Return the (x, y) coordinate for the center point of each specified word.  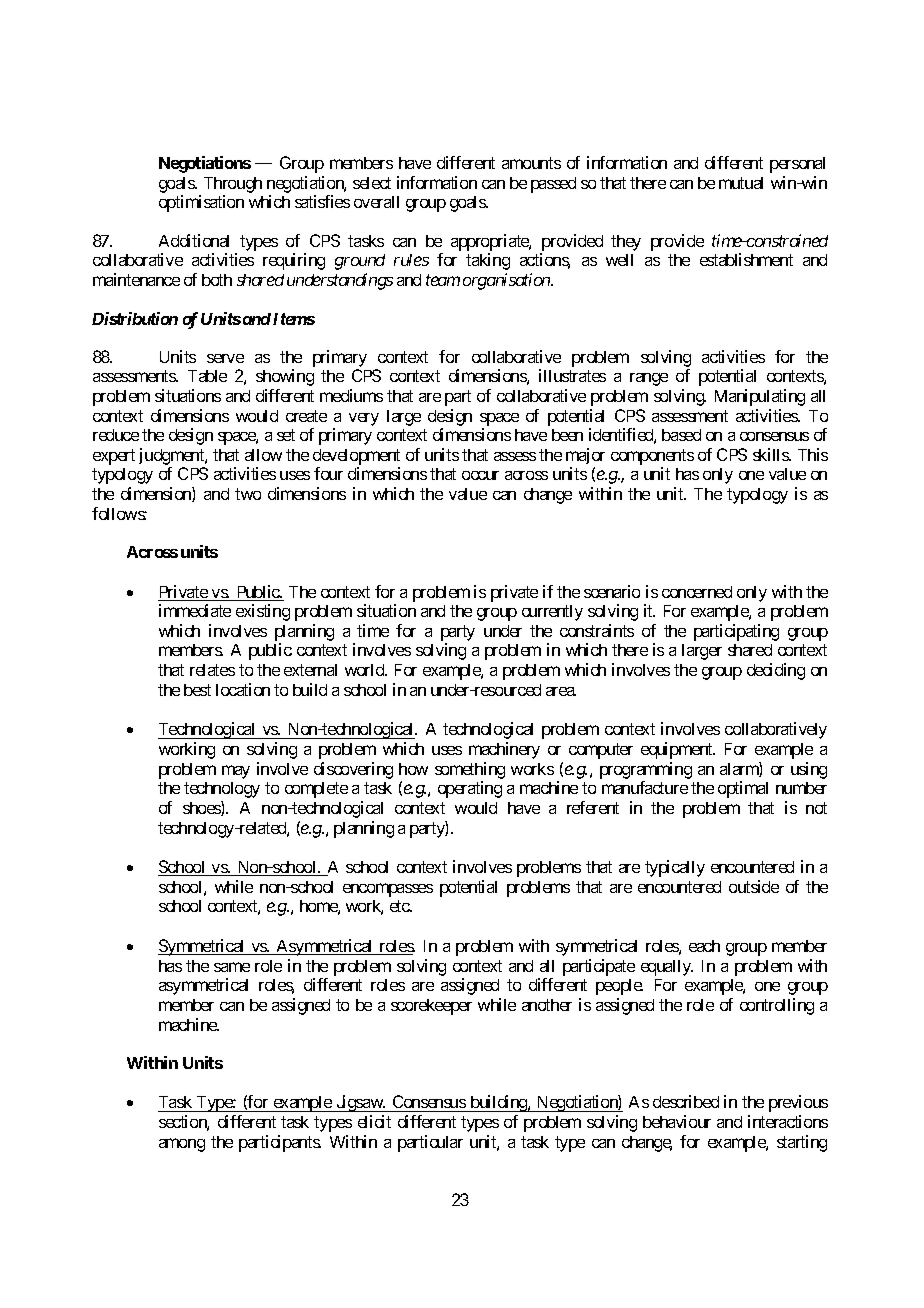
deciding (776, 671)
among (182, 1145)
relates (212, 670)
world (365, 670)
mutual (741, 183)
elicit (374, 1121)
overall (376, 202)
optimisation (201, 203)
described (686, 1101)
